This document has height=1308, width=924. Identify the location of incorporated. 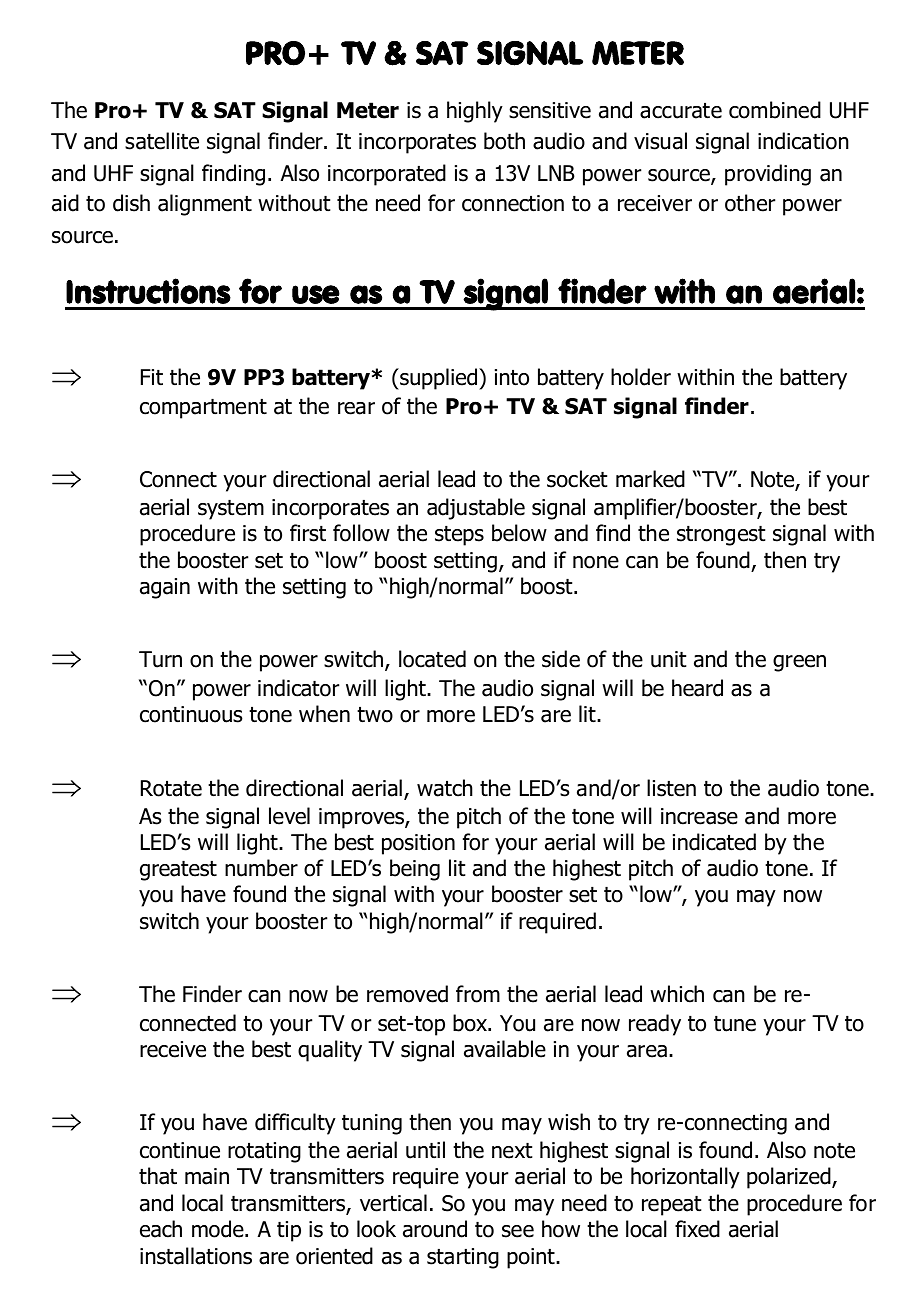
(387, 175).
